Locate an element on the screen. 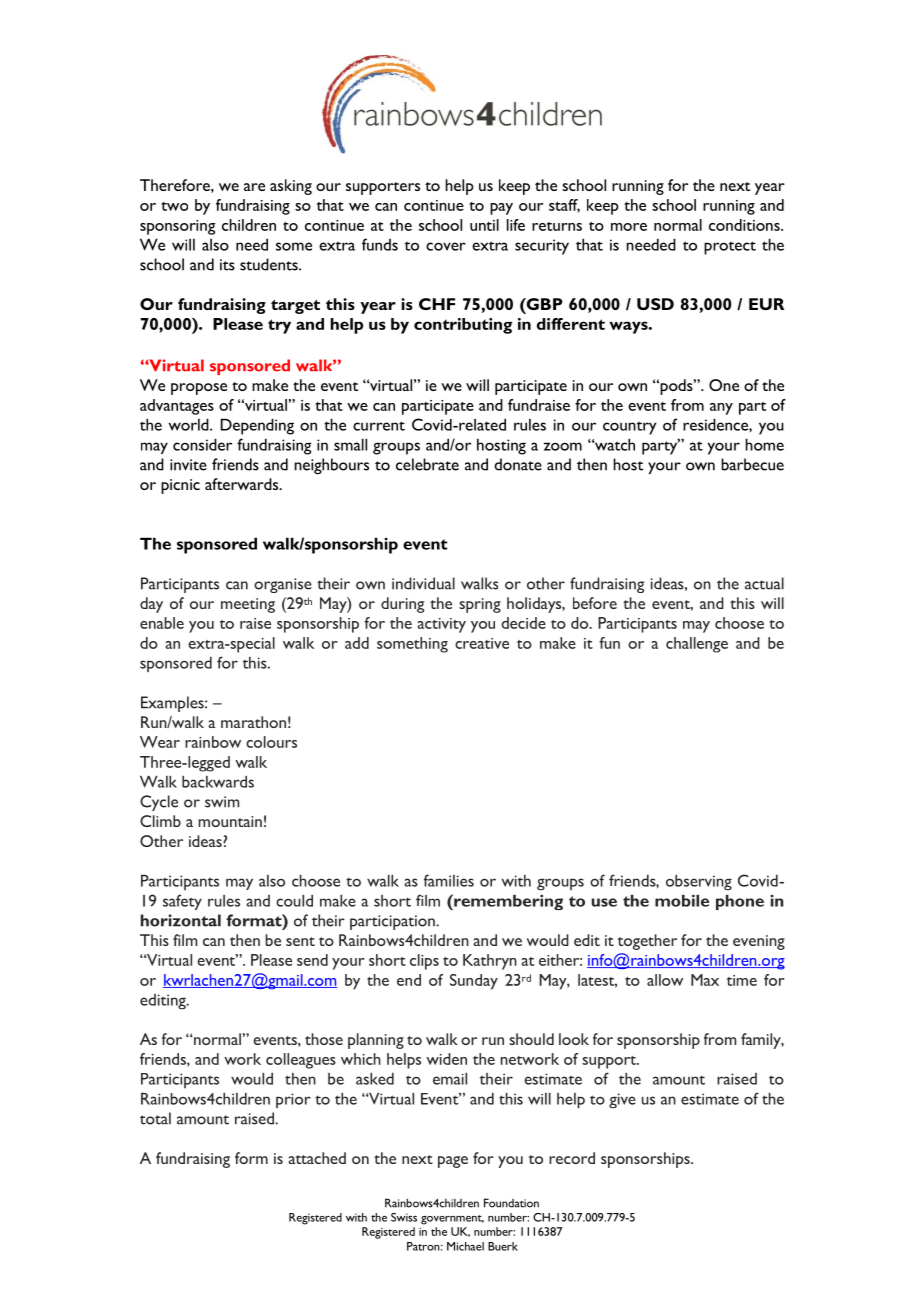 This screenshot has width=924, height=1308. Sunday is located at coordinates (474, 982).
